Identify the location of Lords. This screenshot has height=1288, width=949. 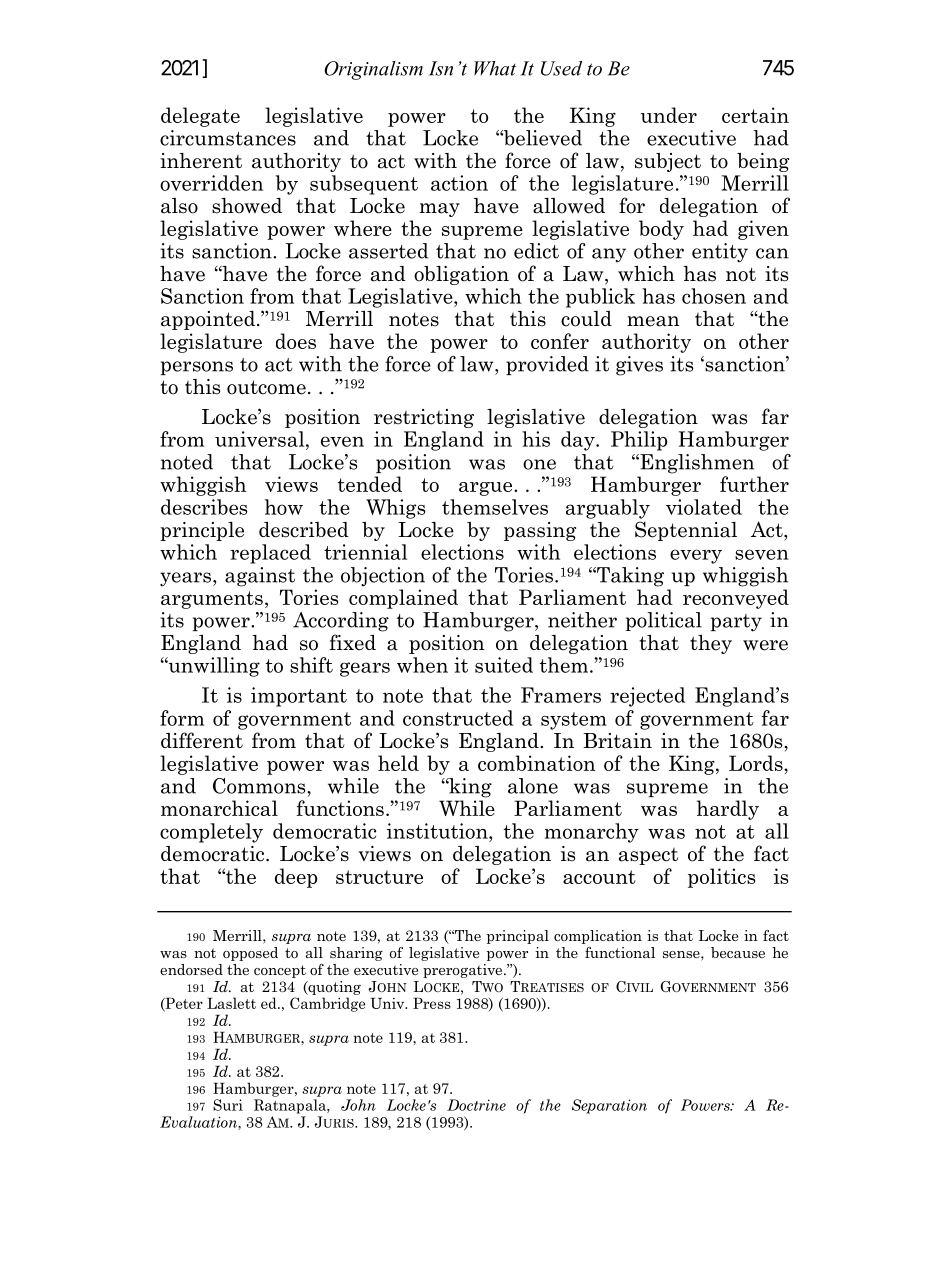
(757, 763).
